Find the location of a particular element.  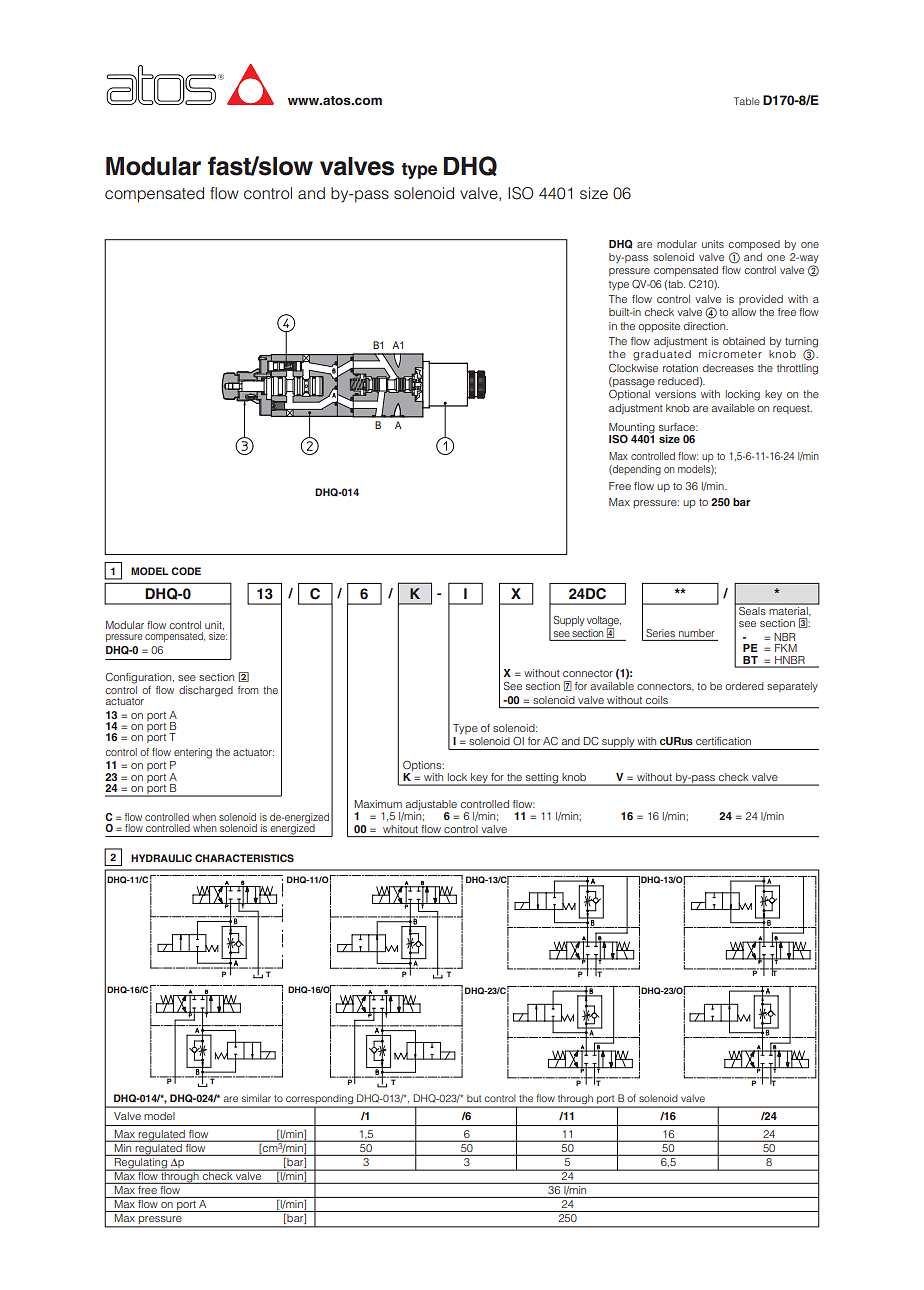

graduated is located at coordinates (662, 355).
